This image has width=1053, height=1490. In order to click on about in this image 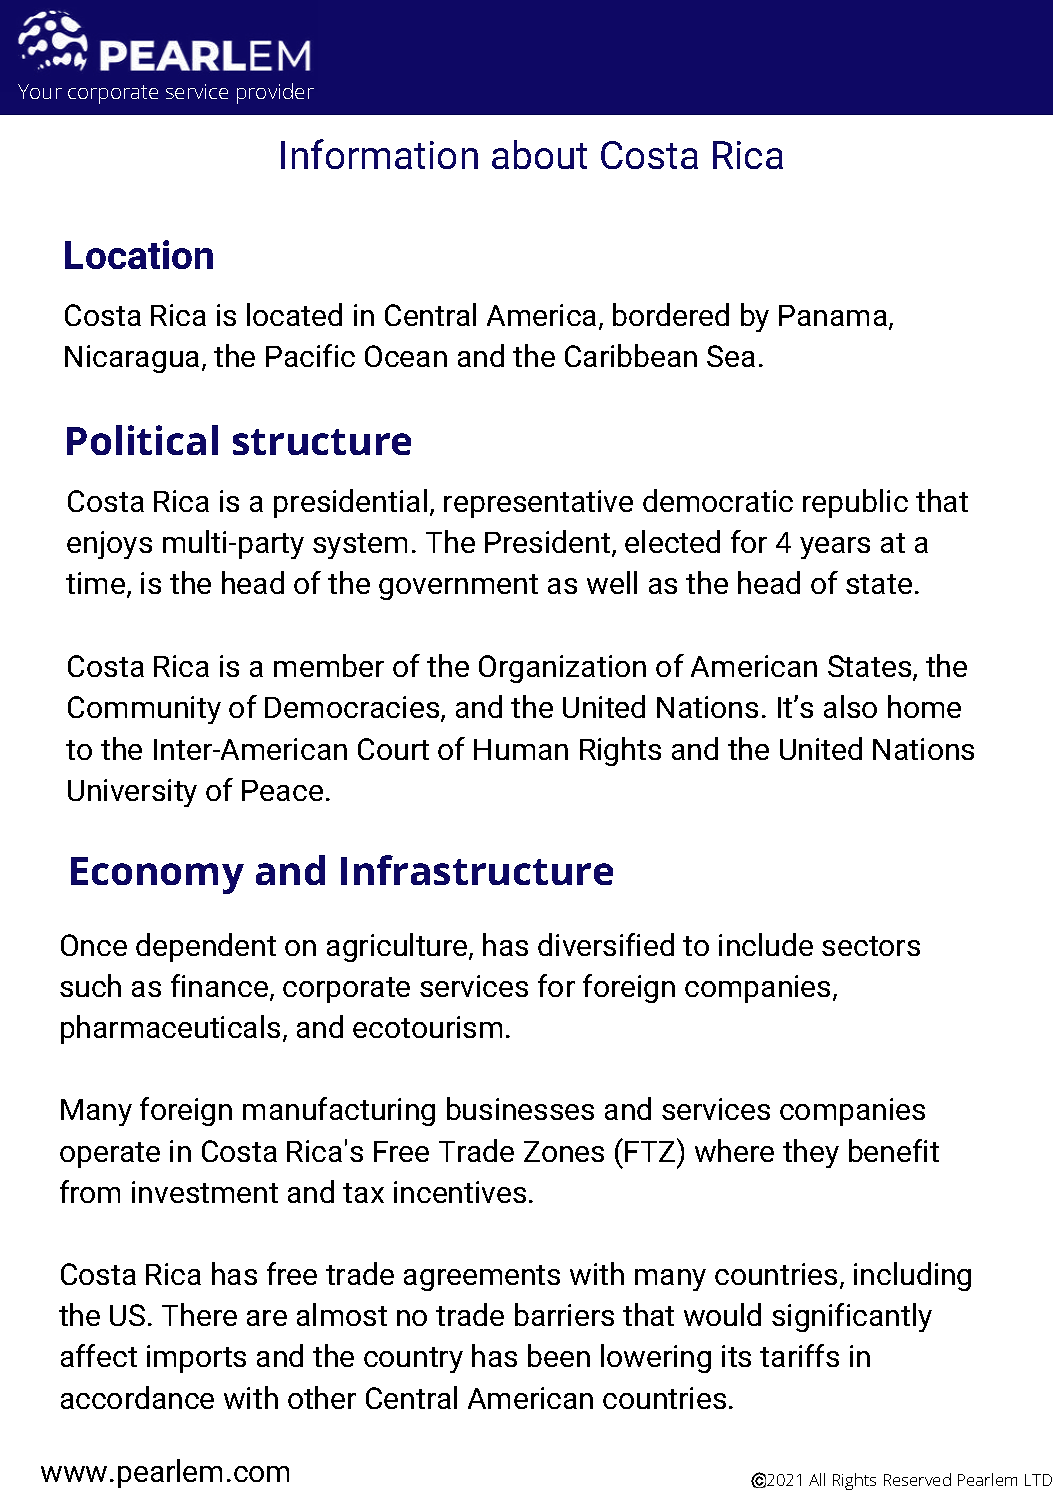, I will do `click(539, 154)`.
